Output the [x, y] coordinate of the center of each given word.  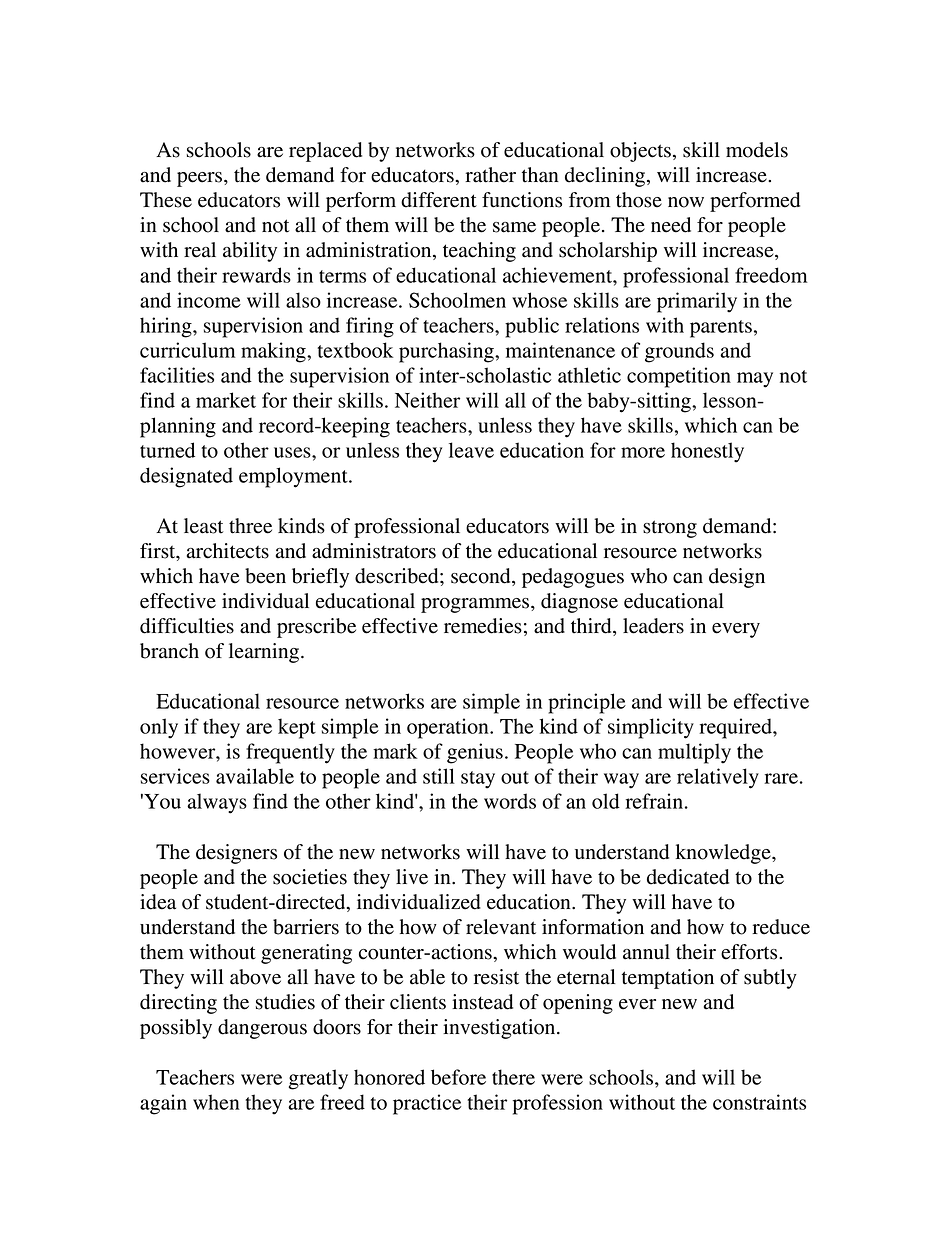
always [217, 803]
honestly [707, 452]
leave [471, 450]
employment [294, 477]
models [757, 150]
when [216, 1102]
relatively [718, 778]
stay [478, 780]
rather [490, 175]
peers [201, 179]
